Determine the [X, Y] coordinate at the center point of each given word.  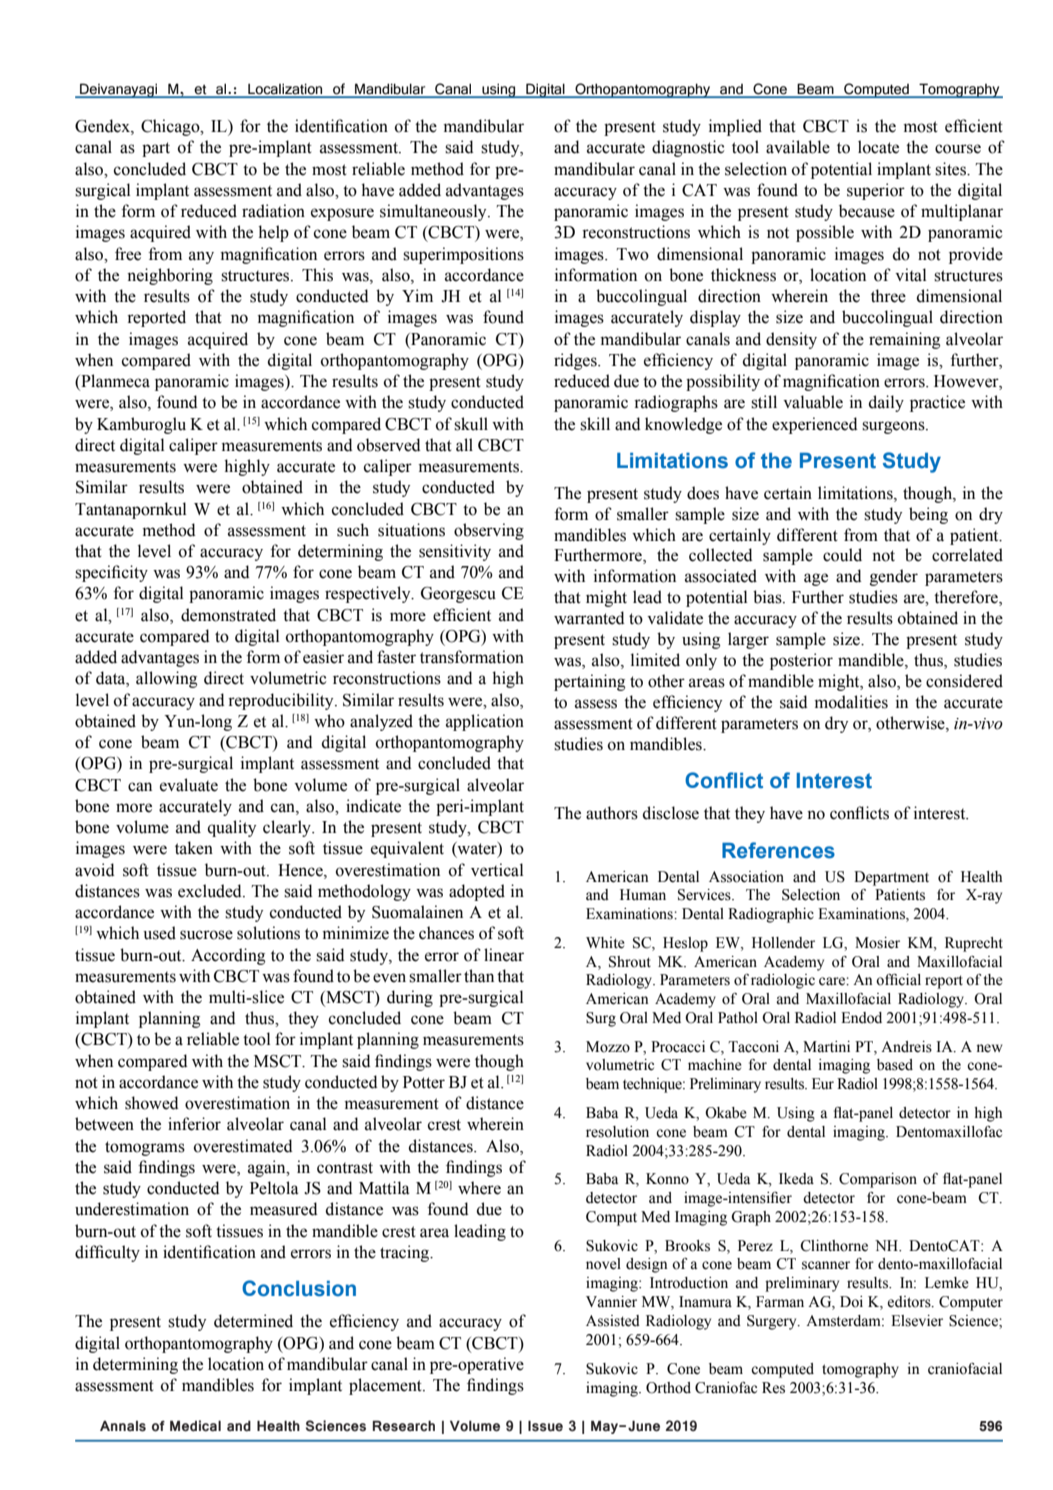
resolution [617, 1132]
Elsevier [917, 1321]
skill [595, 424]
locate [878, 147]
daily [886, 403]
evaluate [189, 785]
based [895, 1065]
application [485, 722]
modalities [851, 702]
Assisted [613, 1321]
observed [389, 445]
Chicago [171, 127]
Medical [195, 1426]
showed [152, 1103]
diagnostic [688, 148]
